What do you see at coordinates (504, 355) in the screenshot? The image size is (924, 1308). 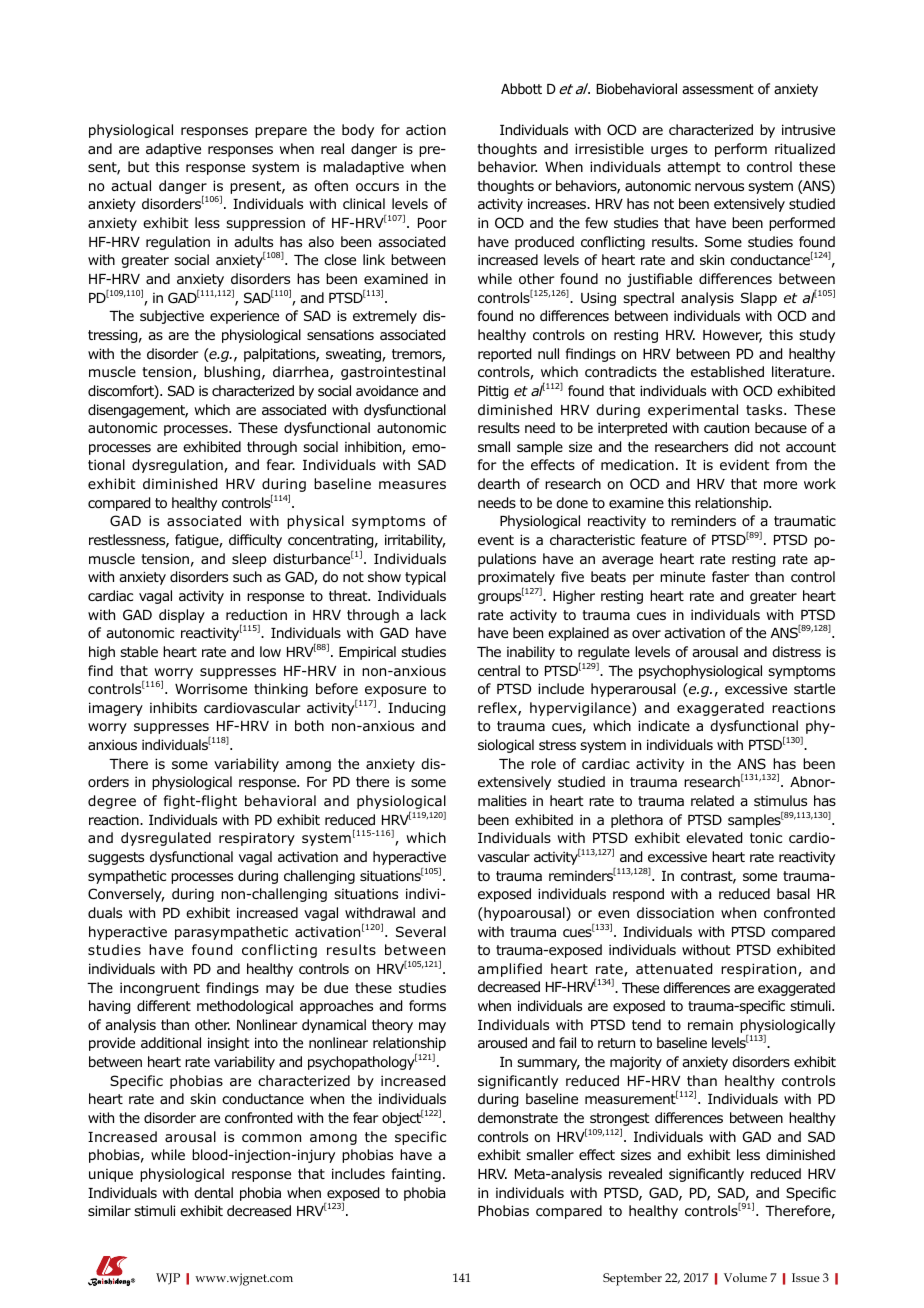 I see `reported` at bounding box center [504, 355].
